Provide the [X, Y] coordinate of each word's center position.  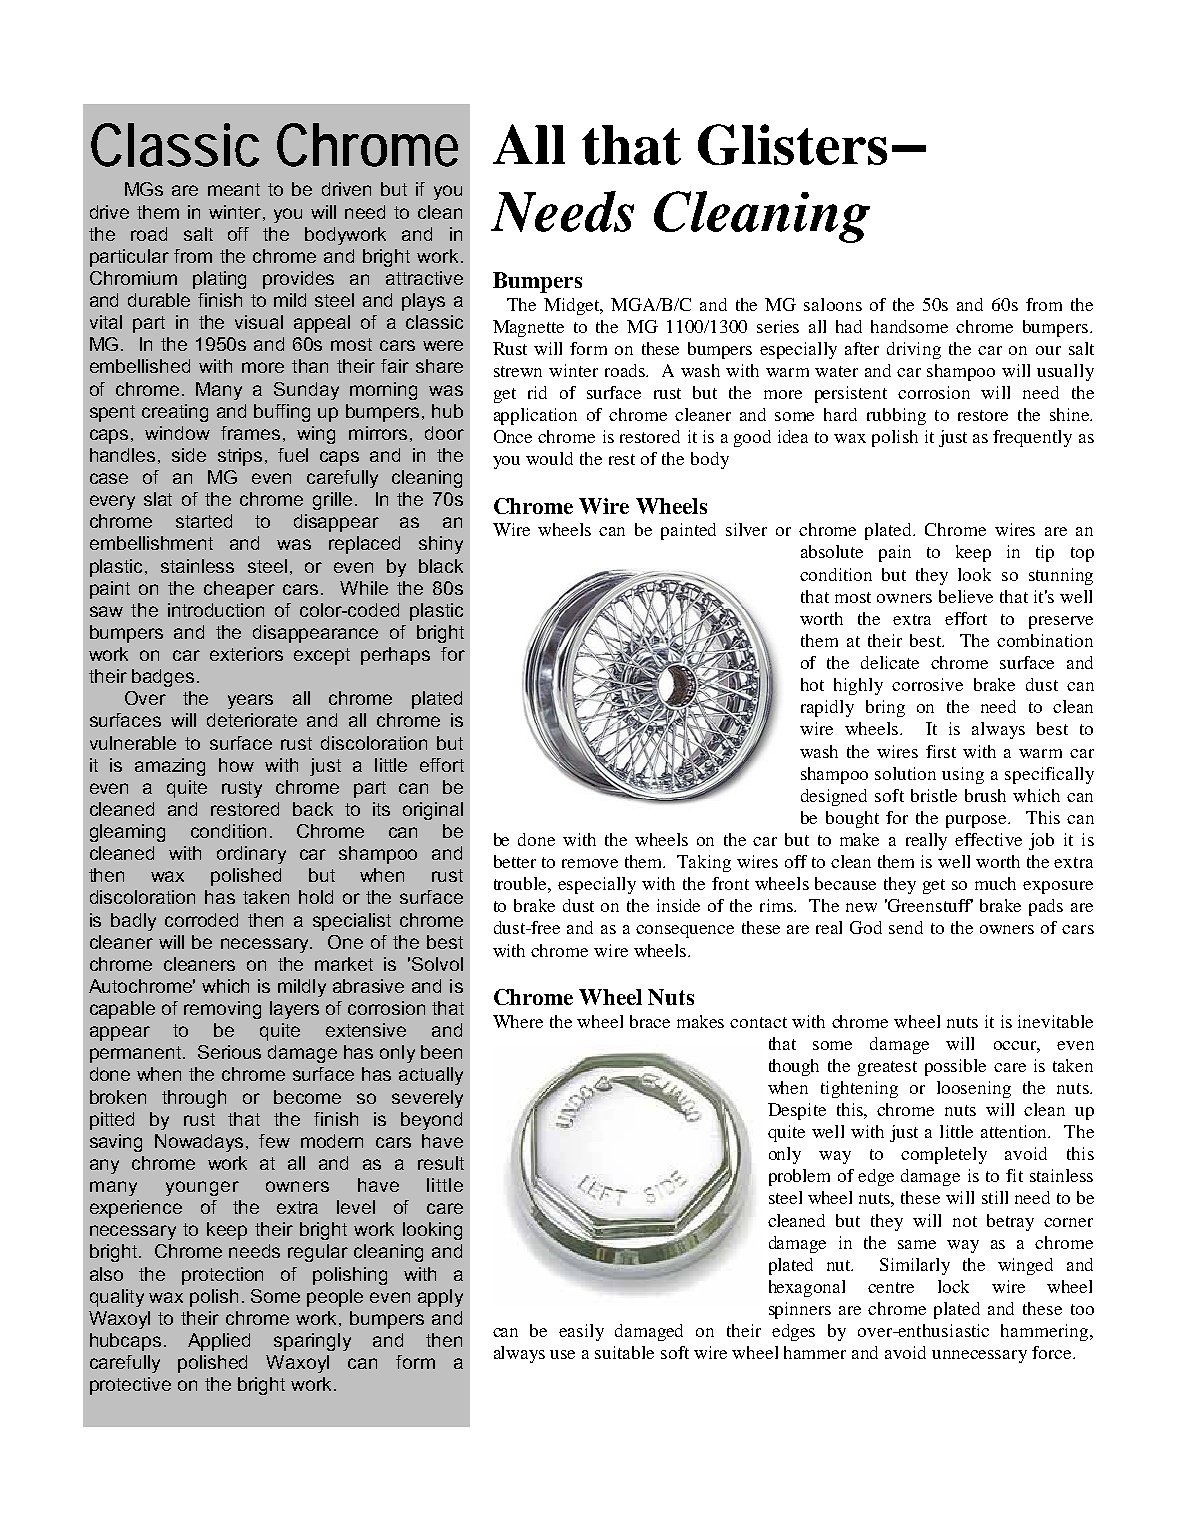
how [236, 765]
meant [234, 189]
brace [650, 1021]
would [549, 458]
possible [955, 1067]
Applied [219, 1342]
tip [1045, 553]
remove [590, 863]
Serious [229, 1052]
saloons [833, 304]
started [204, 521]
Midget [573, 306]
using [963, 775]
